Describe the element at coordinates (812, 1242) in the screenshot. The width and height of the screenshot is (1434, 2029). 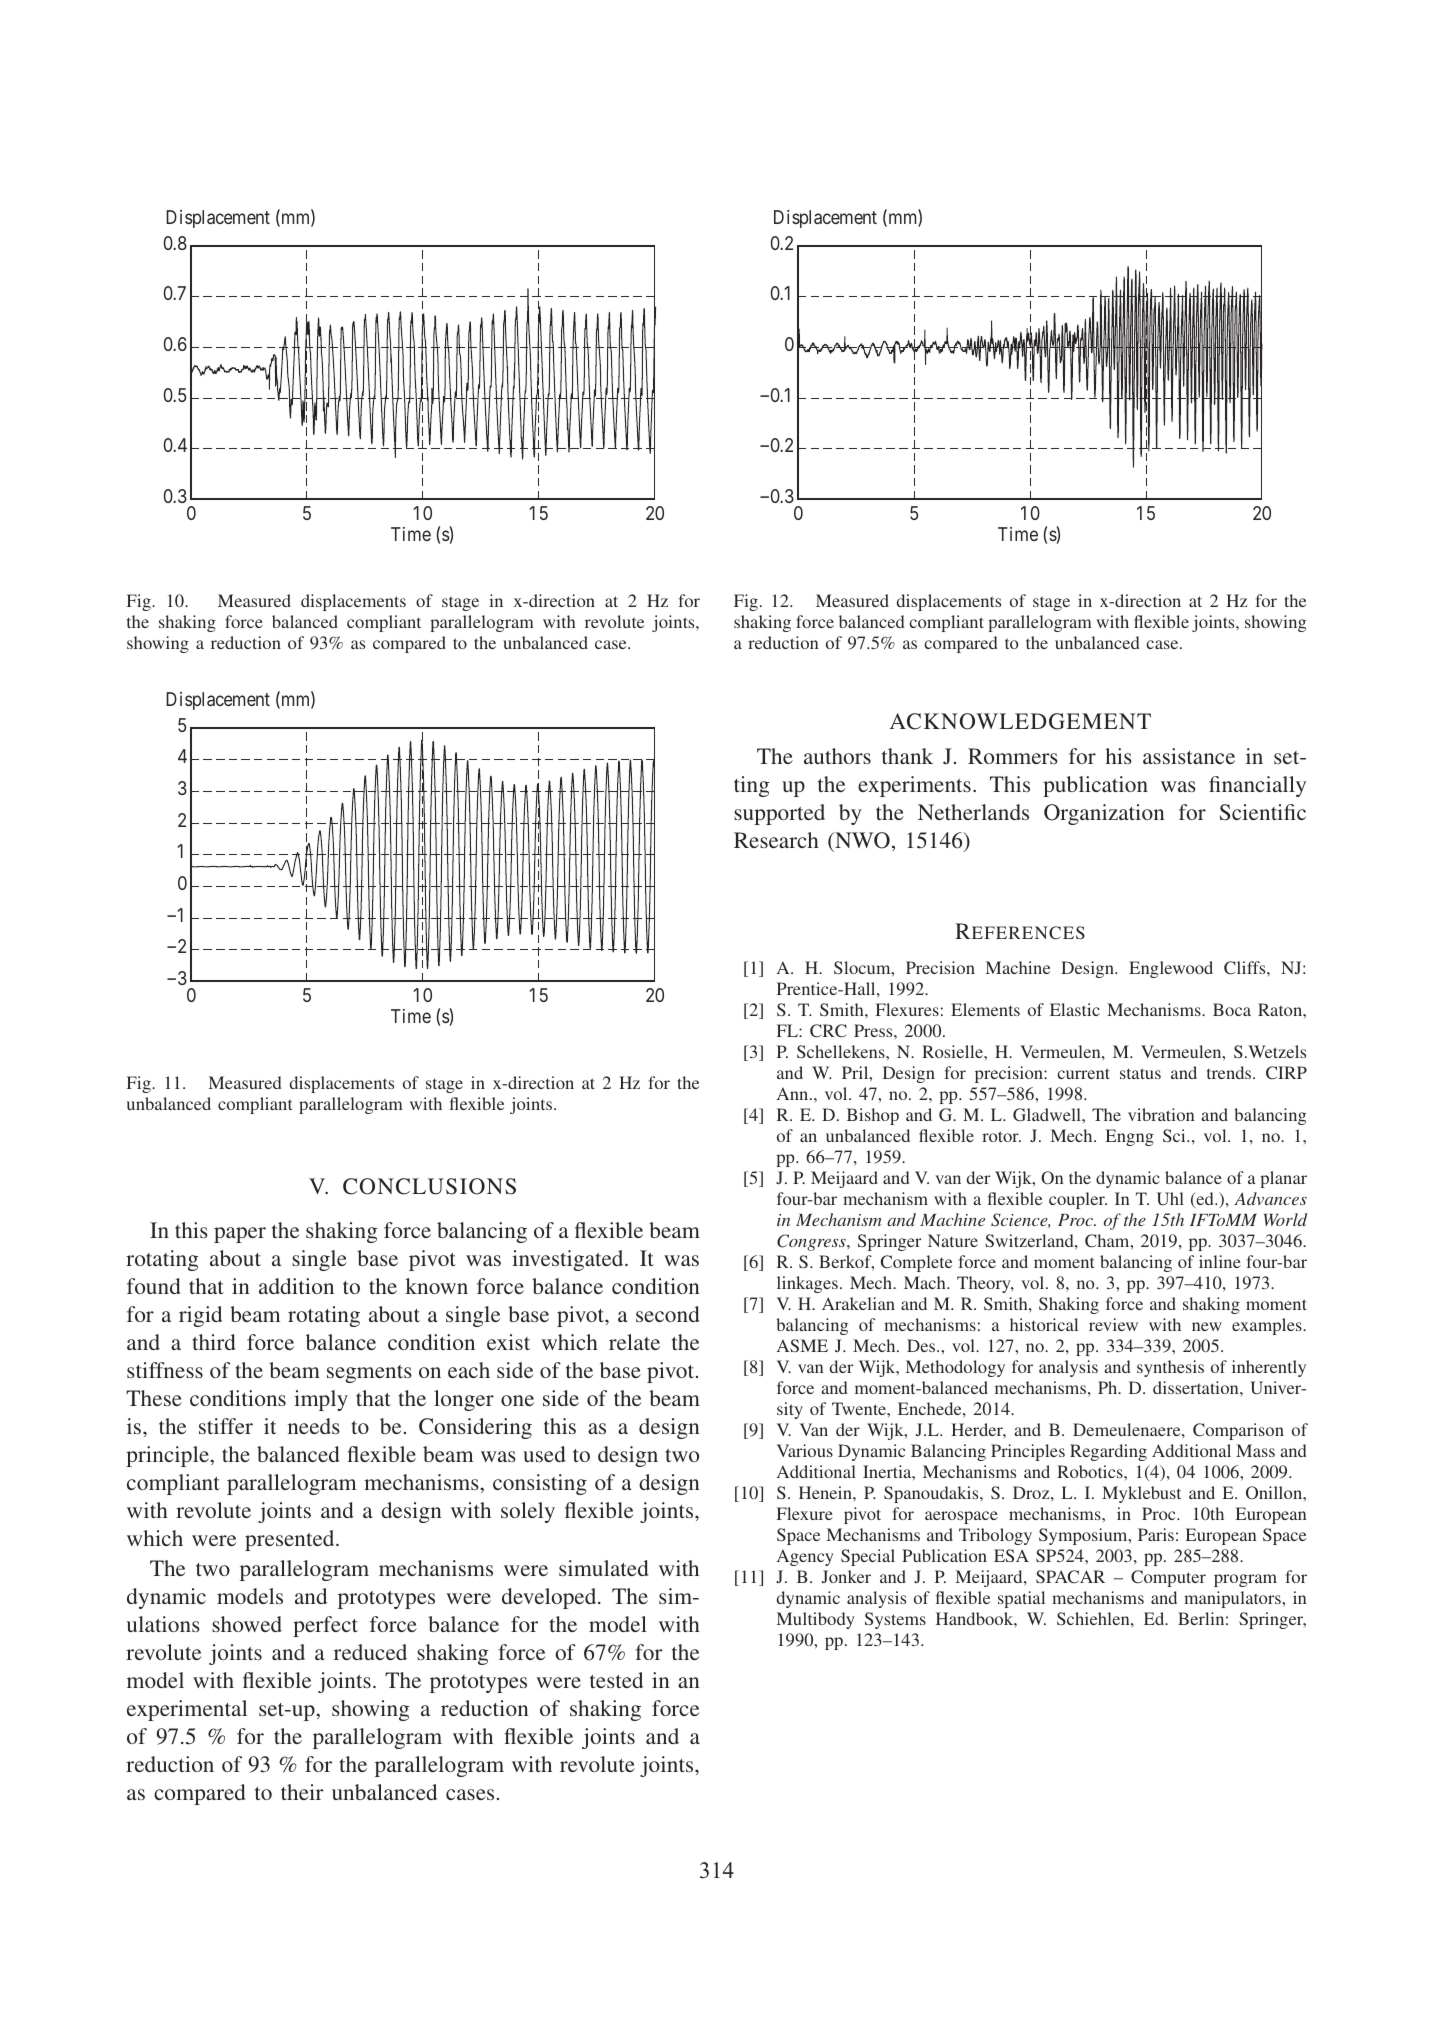
I see `Congress` at that location.
